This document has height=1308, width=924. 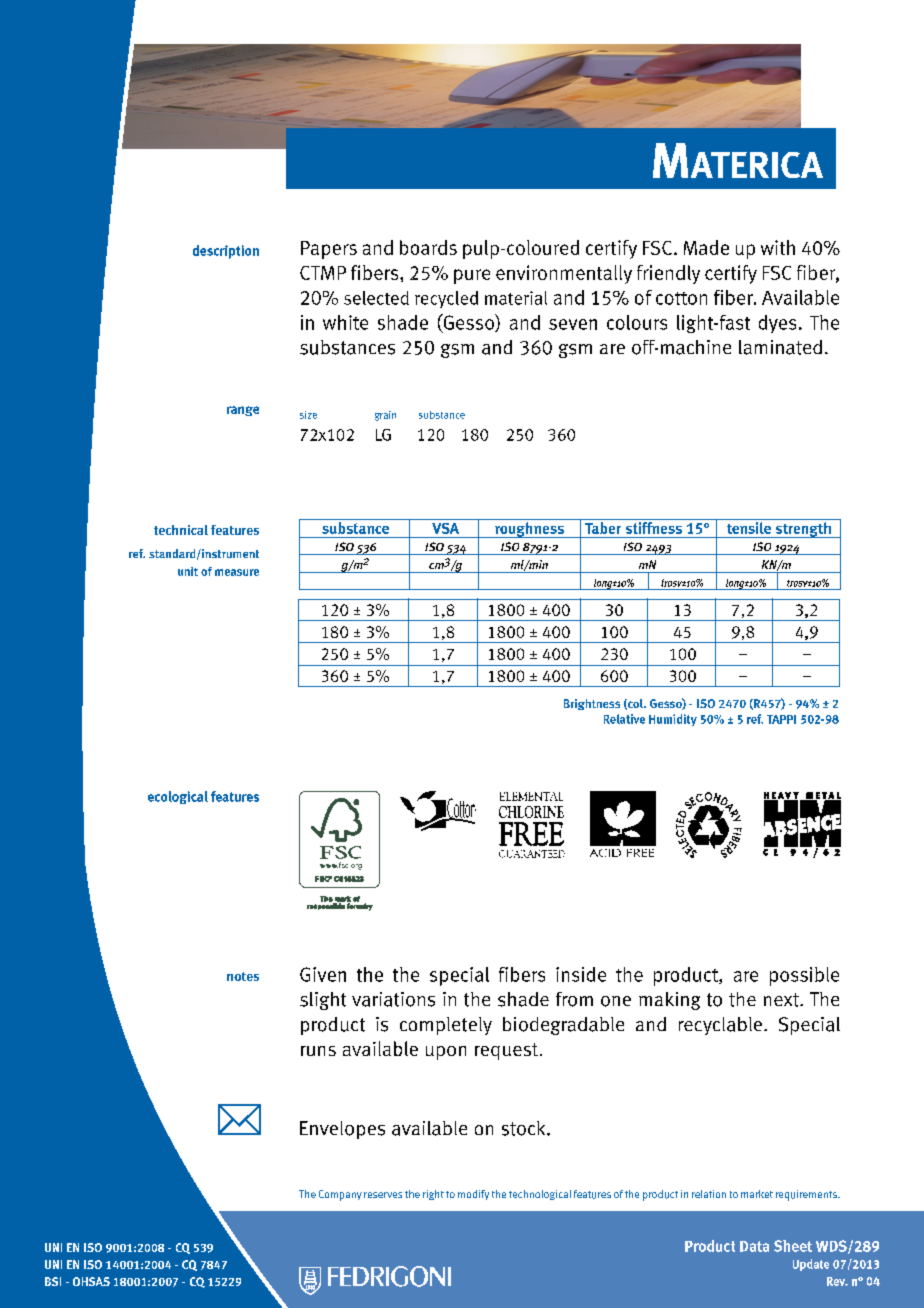 I want to click on strength, so click(x=803, y=530).
